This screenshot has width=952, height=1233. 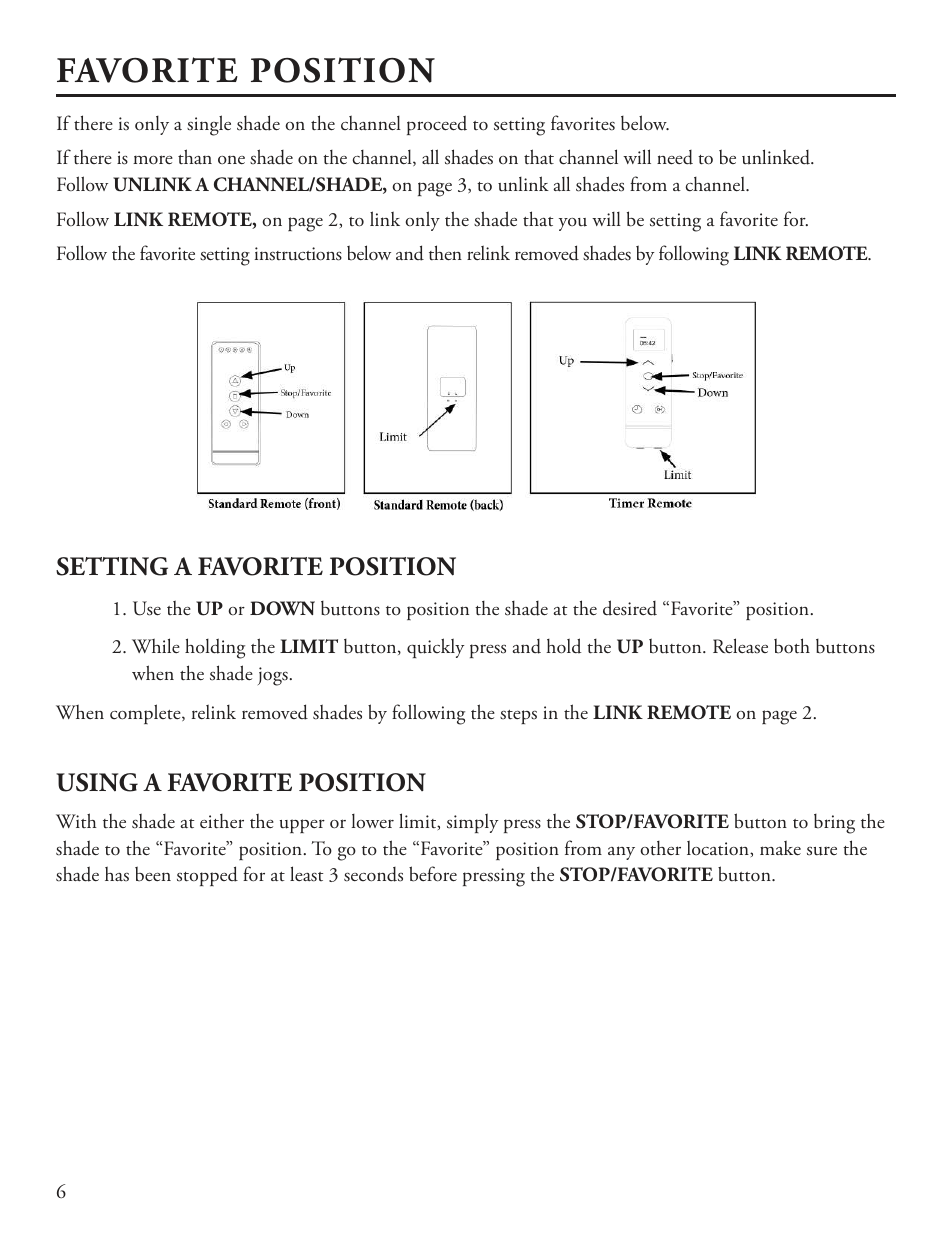 I want to click on been, so click(x=153, y=874).
